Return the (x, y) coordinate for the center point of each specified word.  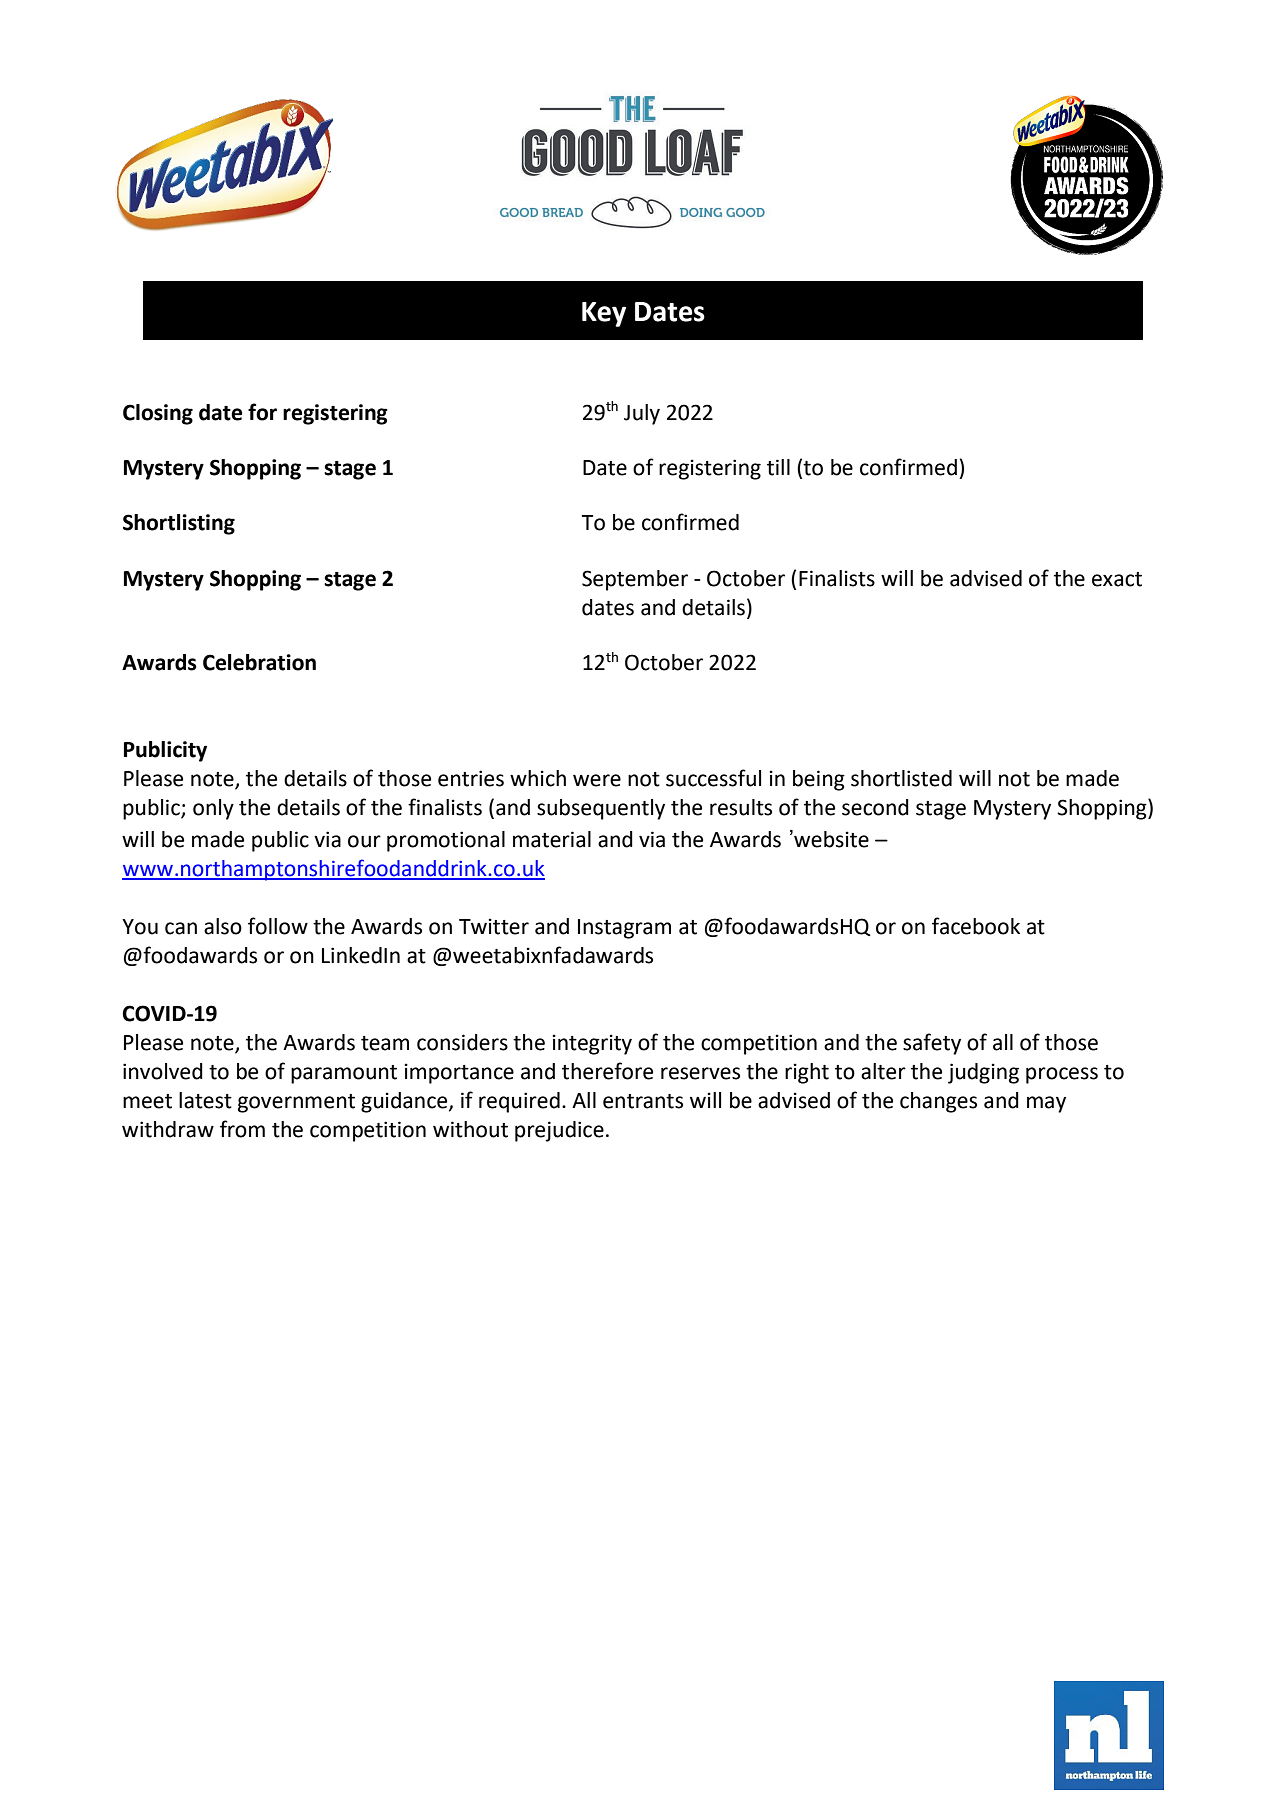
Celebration (259, 662)
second (875, 807)
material (552, 839)
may (1046, 1104)
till (778, 467)
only (213, 809)
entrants (643, 1101)
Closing (158, 414)
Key (604, 314)
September (635, 580)
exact (1117, 579)
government (296, 1103)
